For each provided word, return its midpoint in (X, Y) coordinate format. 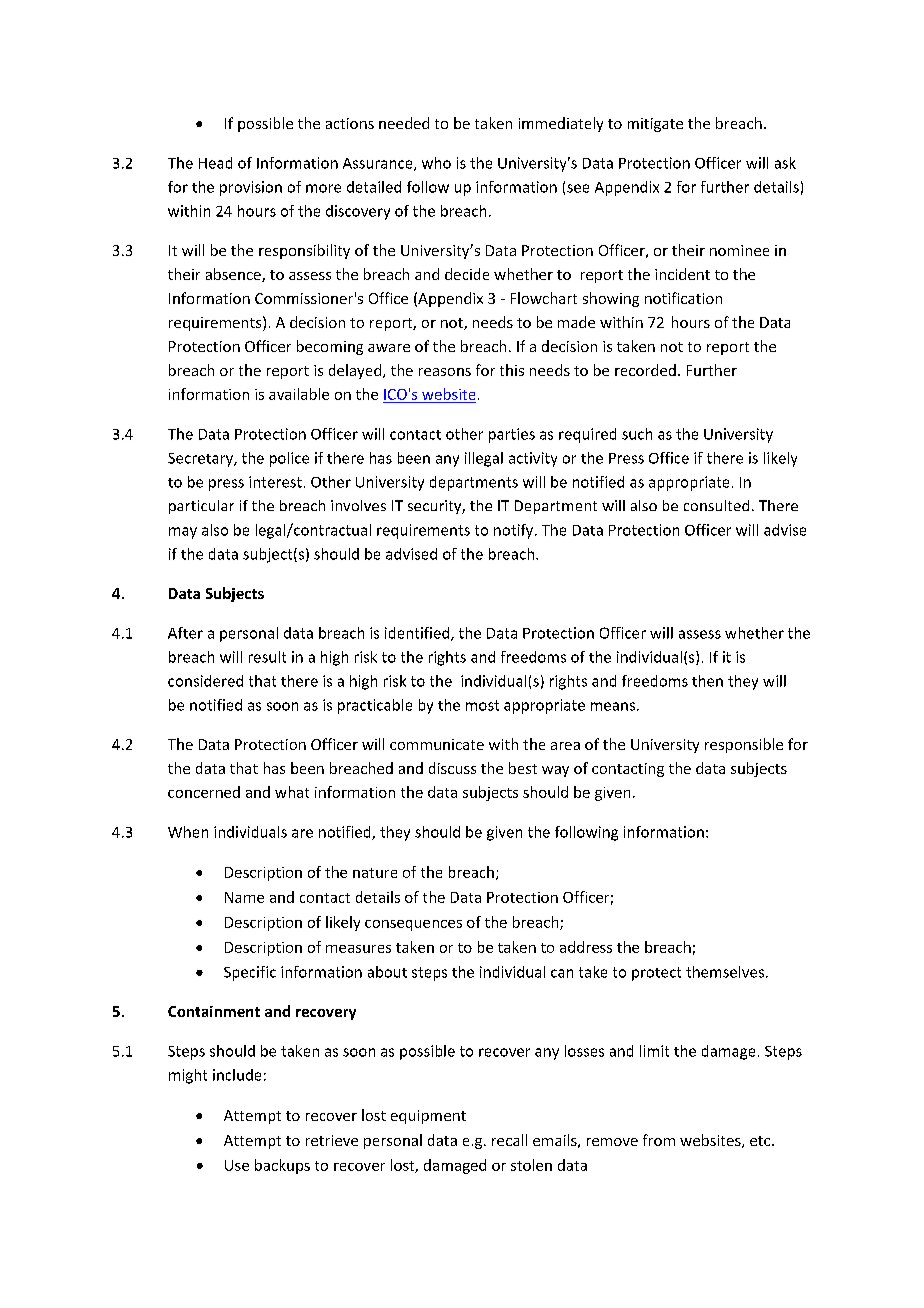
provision (251, 188)
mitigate (655, 125)
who (436, 163)
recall (509, 1140)
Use (237, 1165)
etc (761, 1141)
